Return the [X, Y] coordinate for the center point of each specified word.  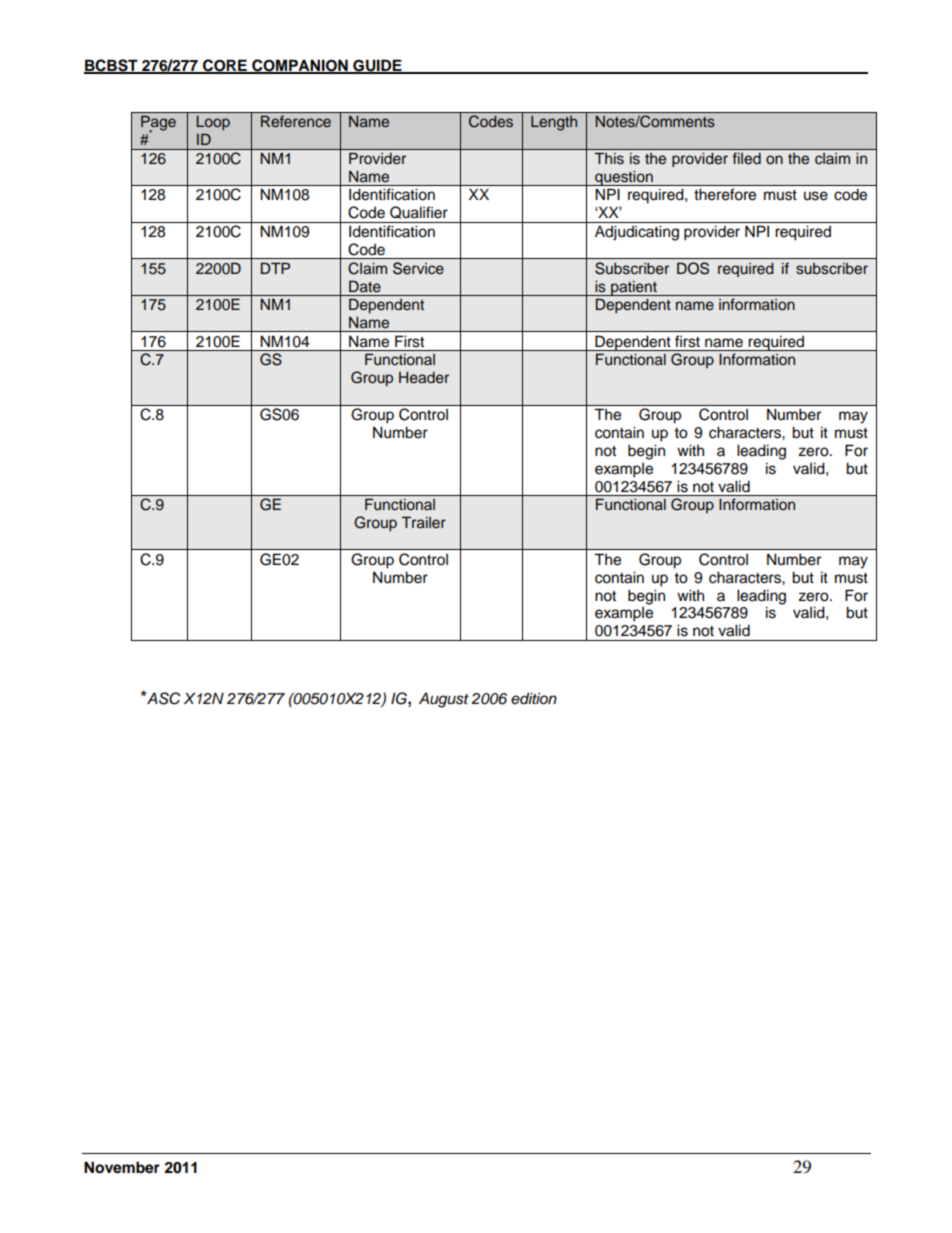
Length [554, 123]
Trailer [423, 522]
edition [534, 698]
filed [747, 158]
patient [634, 288]
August [444, 700]
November [122, 1167]
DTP [275, 268]
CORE [225, 66]
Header [424, 378]
